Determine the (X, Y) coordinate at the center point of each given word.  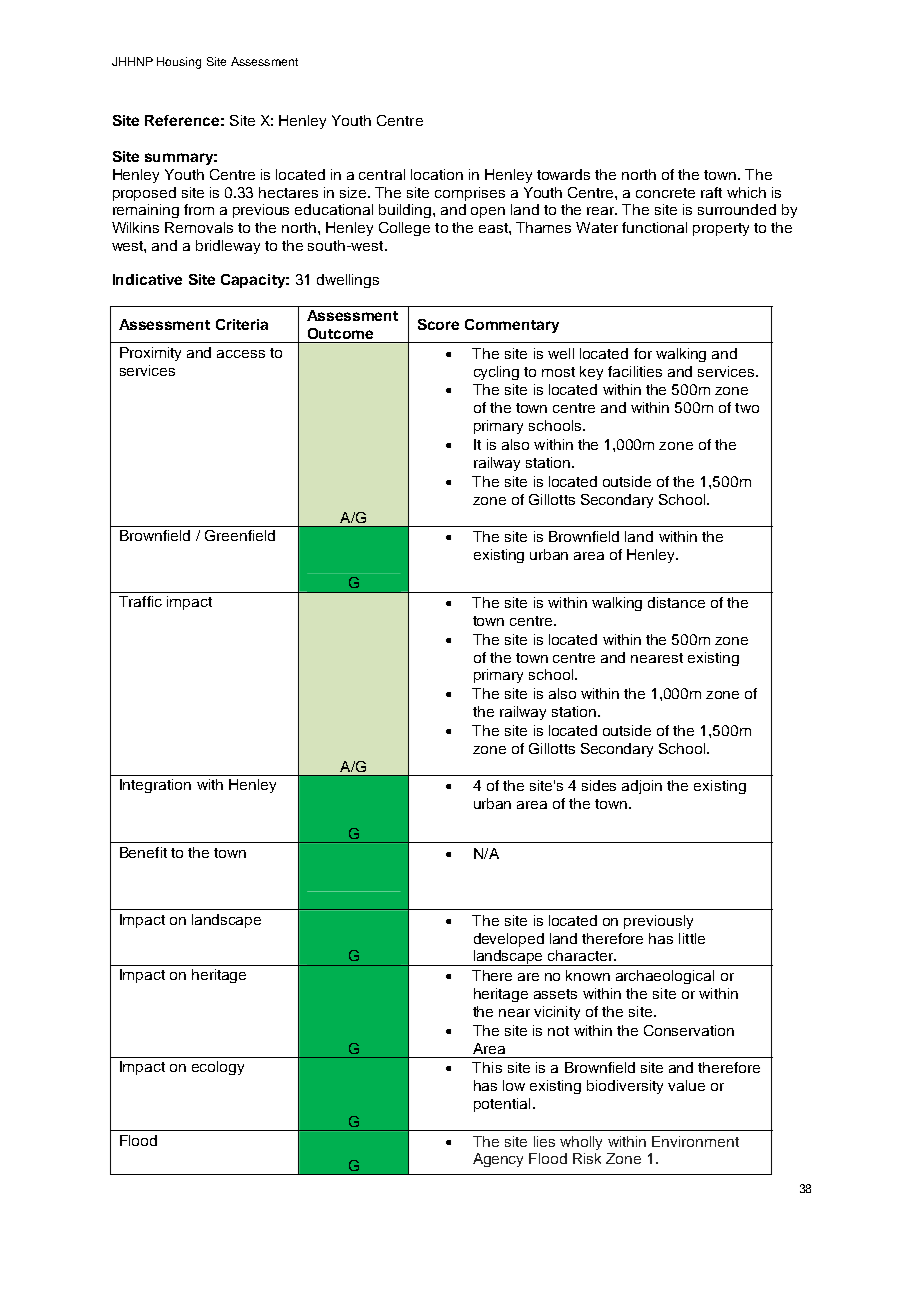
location (437, 174)
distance (676, 602)
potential (502, 1105)
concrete (665, 193)
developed (509, 940)
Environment (695, 1141)
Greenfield (240, 535)
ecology (218, 1068)
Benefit (143, 852)
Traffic (140, 601)
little (692, 938)
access (241, 354)
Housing (179, 63)
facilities (635, 371)
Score (438, 324)
